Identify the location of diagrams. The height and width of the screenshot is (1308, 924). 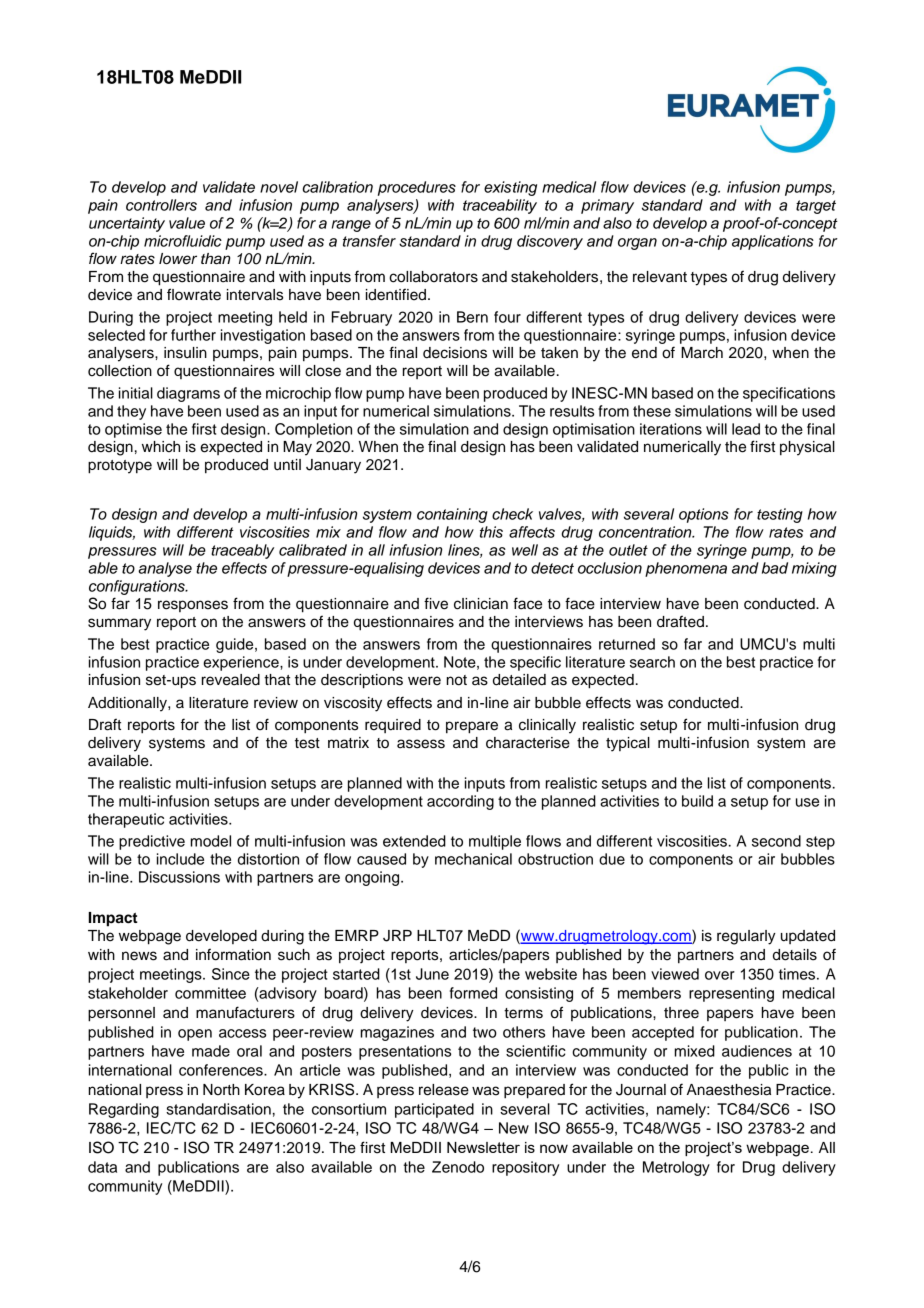
(188, 394).
